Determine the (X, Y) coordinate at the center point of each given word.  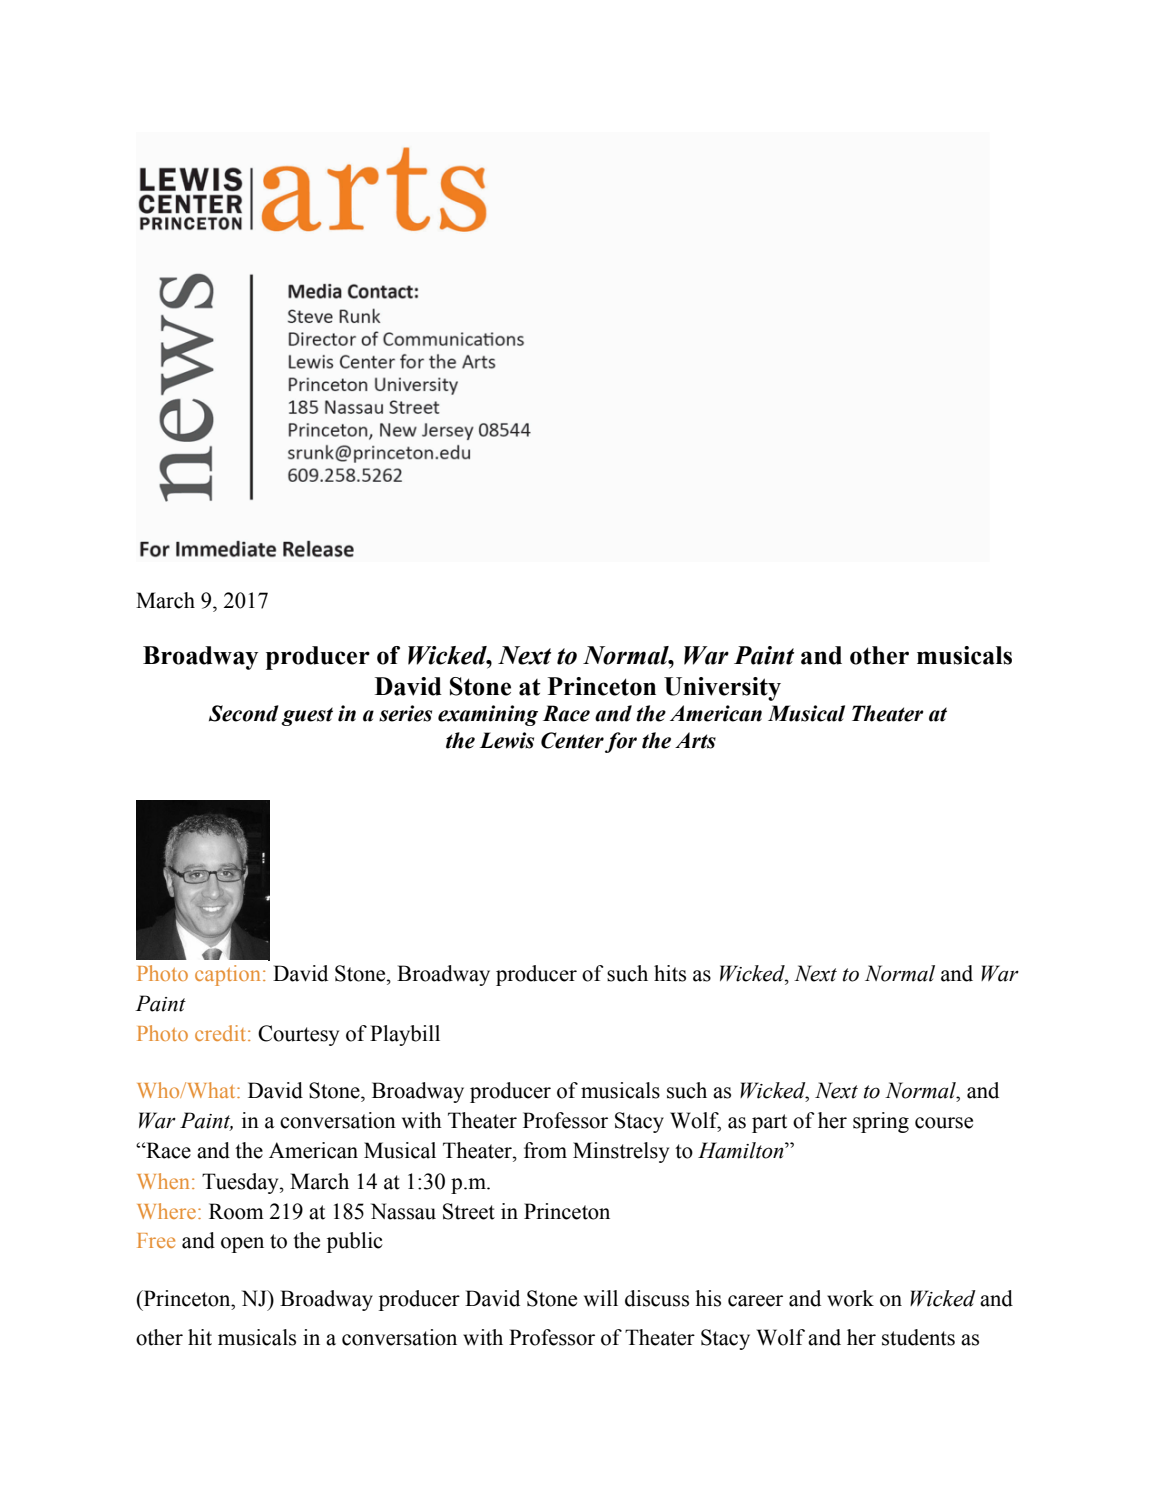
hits (670, 973)
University (722, 689)
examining (488, 715)
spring (881, 1122)
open (242, 1245)
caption (229, 975)
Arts (695, 740)
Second (244, 713)
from (545, 1150)
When (163, 1181)
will (601, 1298)
